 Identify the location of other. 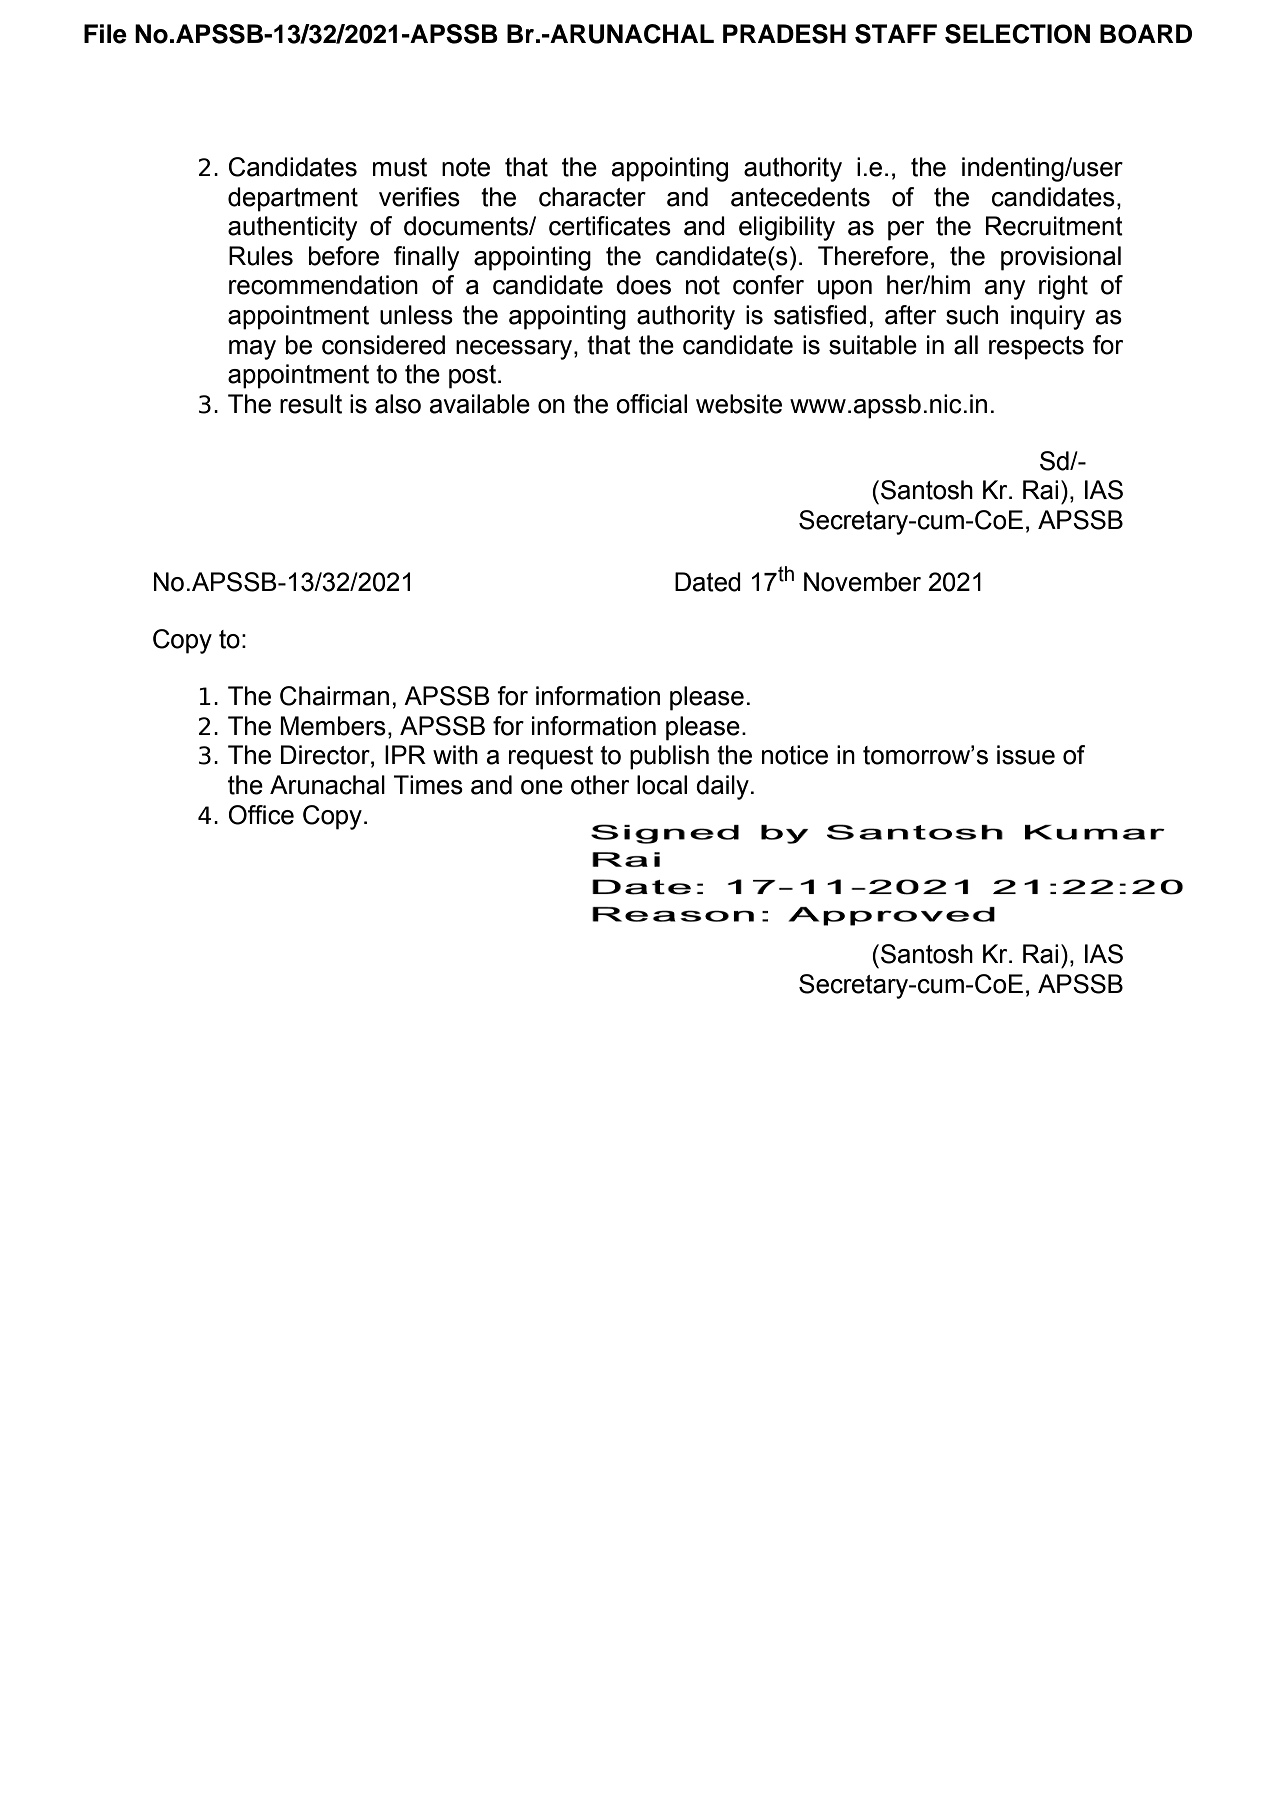
(600, 785).
